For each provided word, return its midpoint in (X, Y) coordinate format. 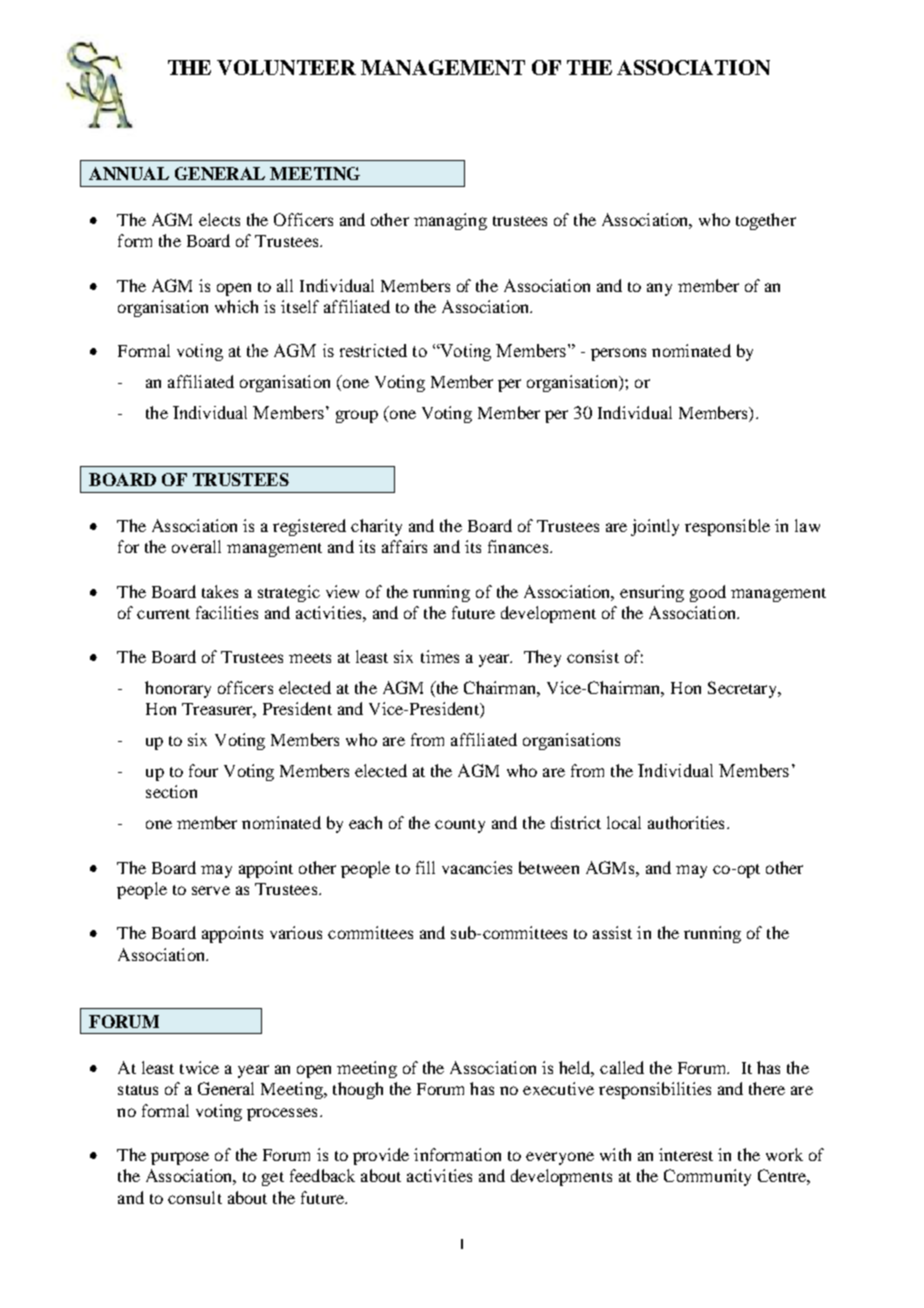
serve (211, 890)
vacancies (477, 867)
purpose (180, 1158)
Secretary (744, 689)
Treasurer (219, 710)
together (766, 221)
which (236, 306)
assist (612, 932)
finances (519, 546)
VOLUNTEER (286, 67)
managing (450, 221)
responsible (727, 527)
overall (196, 546)
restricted (373, 350)
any (659, 289)
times (440, 656)
